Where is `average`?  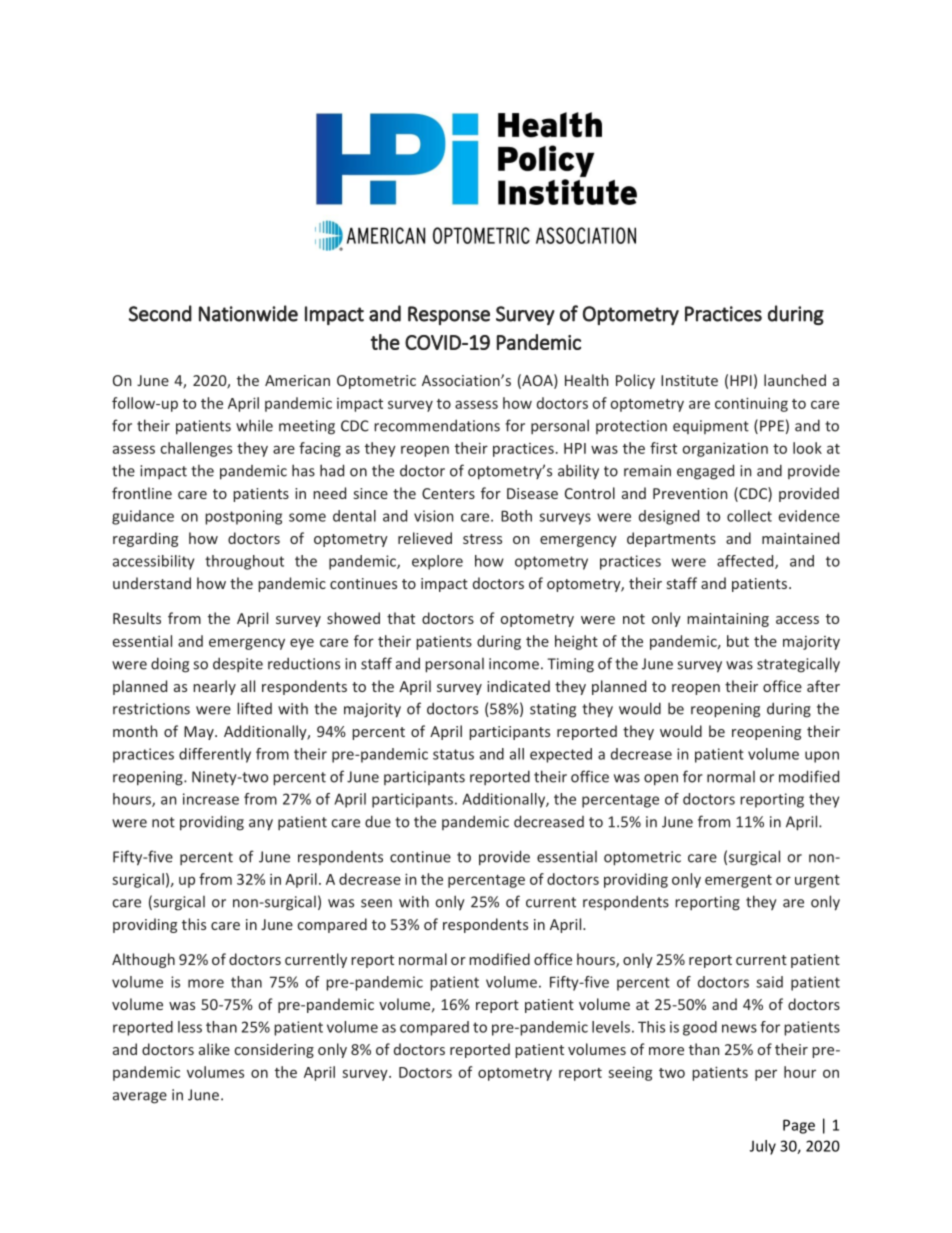
average is located at coordinates (140, 1098).
